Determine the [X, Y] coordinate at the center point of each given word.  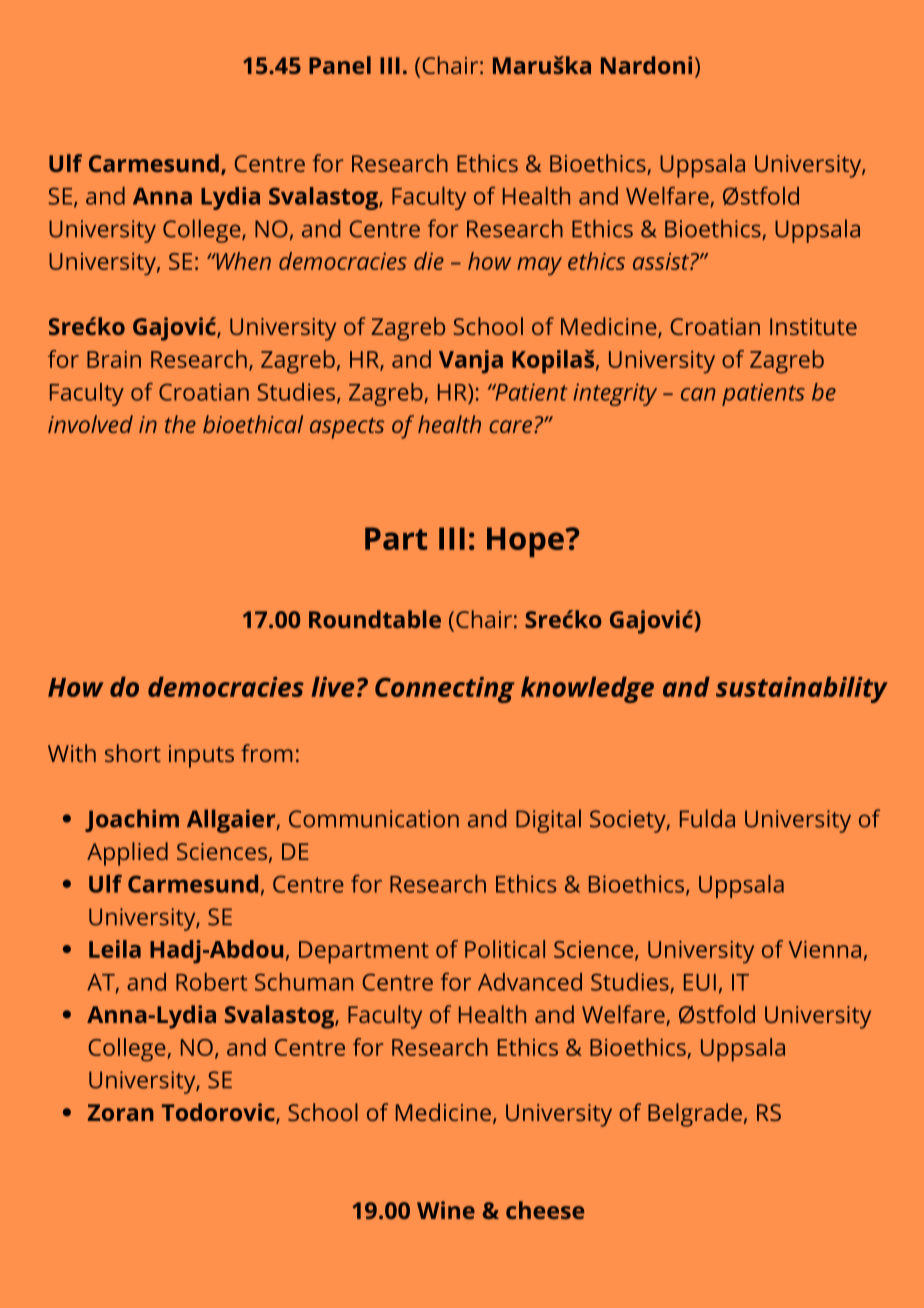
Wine [446, 1210]
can [698, 394]
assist [662, 261]
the [180, 424]
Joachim [132, 820]
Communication [374, 819]
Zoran [121, 1112]
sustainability [802, 689]
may [539, 266]
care [510, 426]
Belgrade [695, 1115]
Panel [340, 65]
